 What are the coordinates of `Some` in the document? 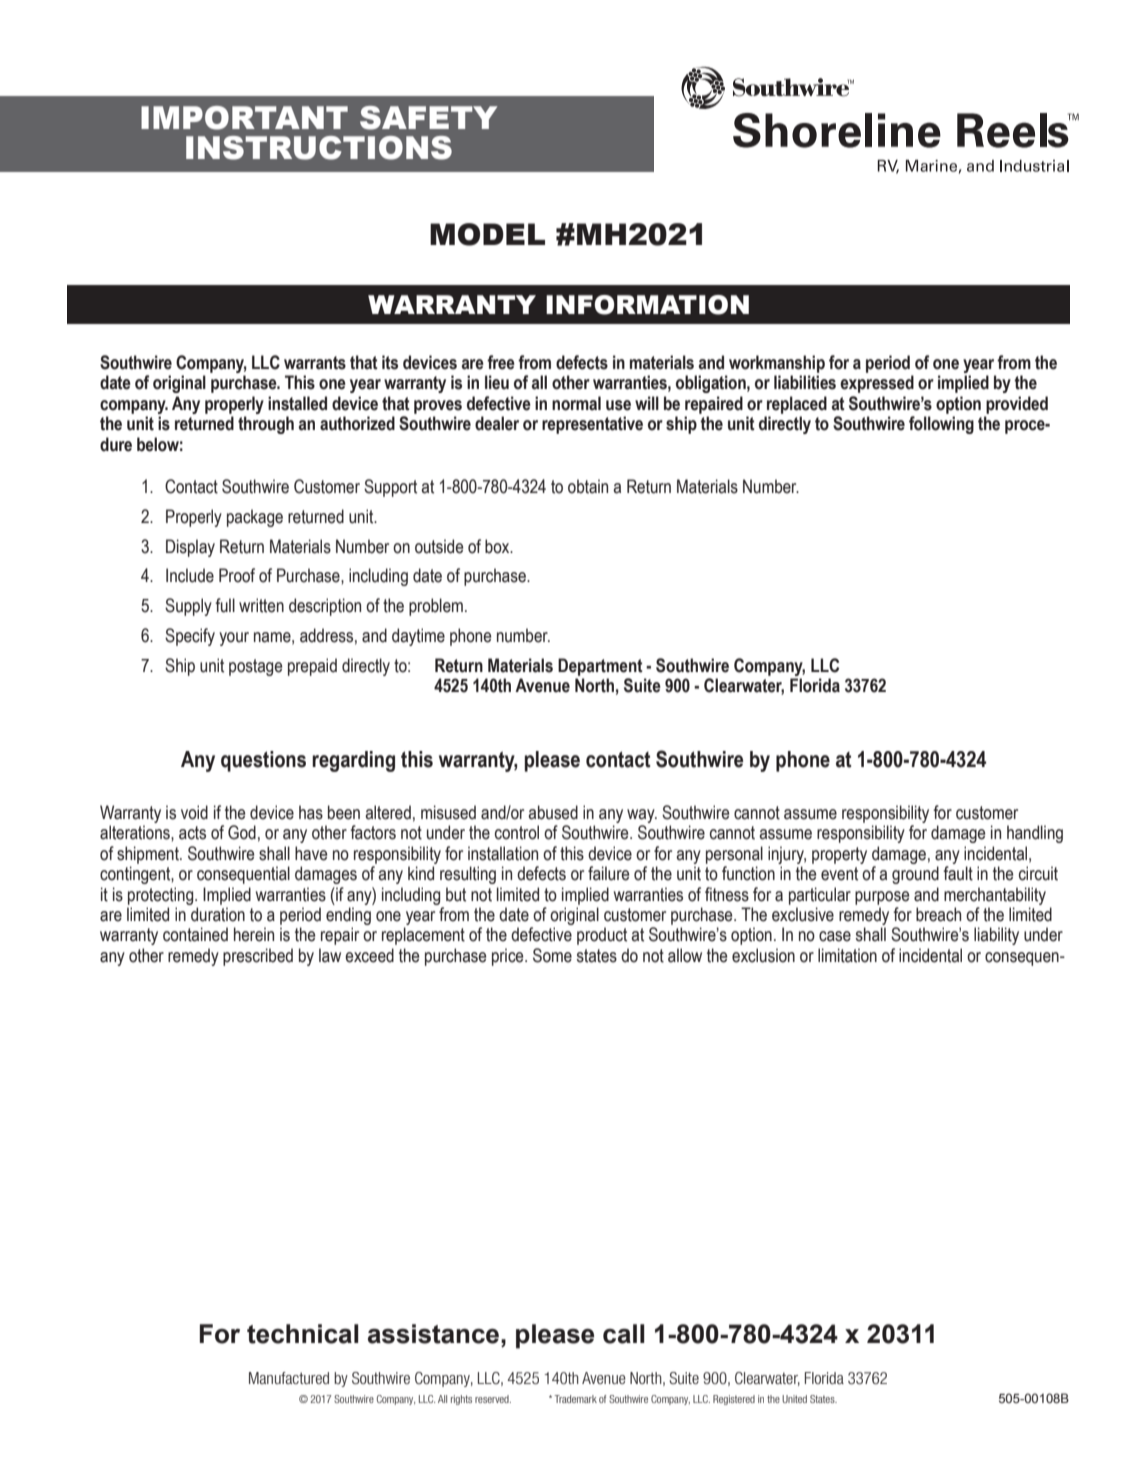 It's located at (552, 955).
